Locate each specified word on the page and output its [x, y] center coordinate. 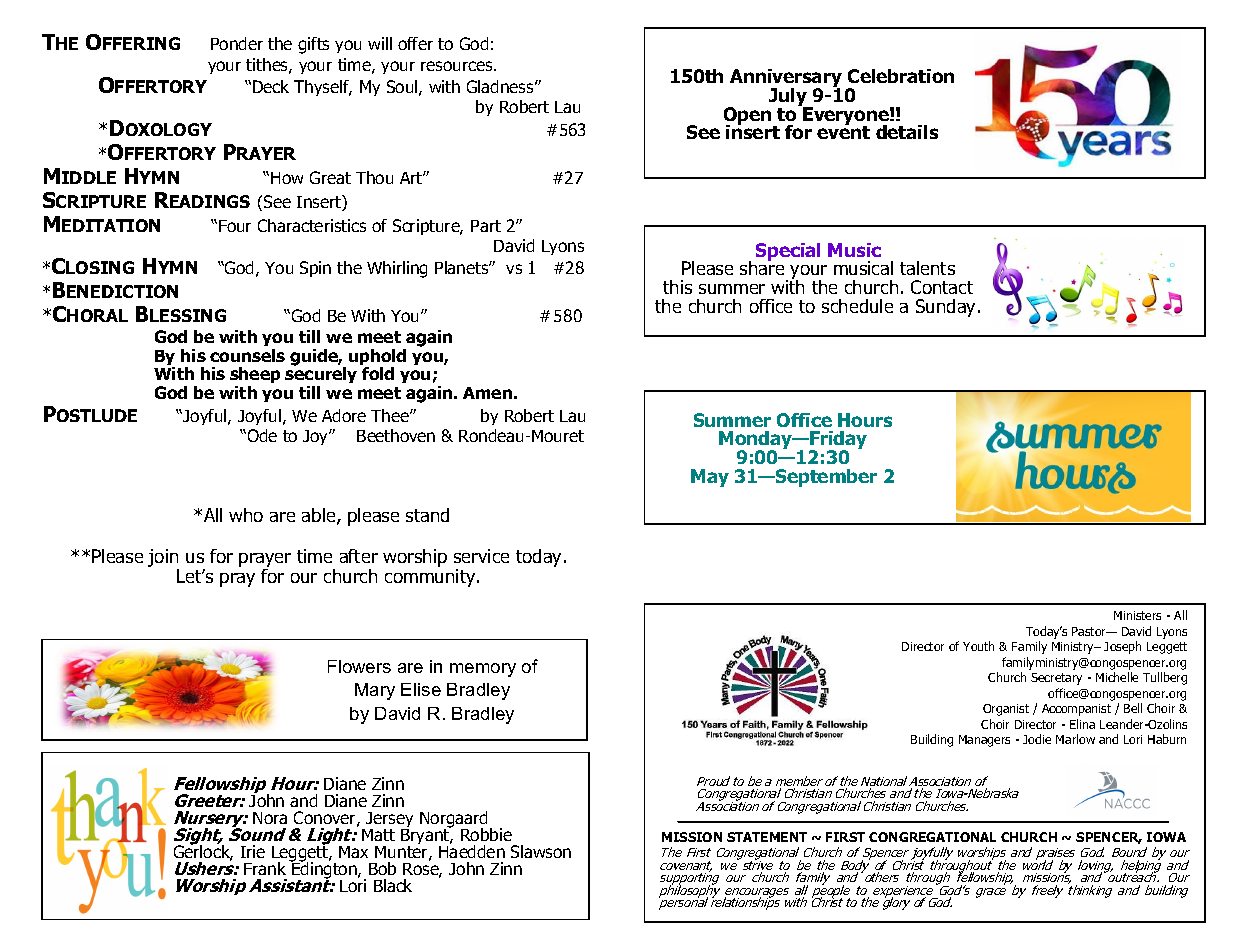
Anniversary [786, 79]
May [710, 478]
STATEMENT [767, 837]
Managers [984, 741]
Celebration [901, 76]
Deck [271, 86]
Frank [265, 868]
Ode [261, 435]
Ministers [1137, 615]
